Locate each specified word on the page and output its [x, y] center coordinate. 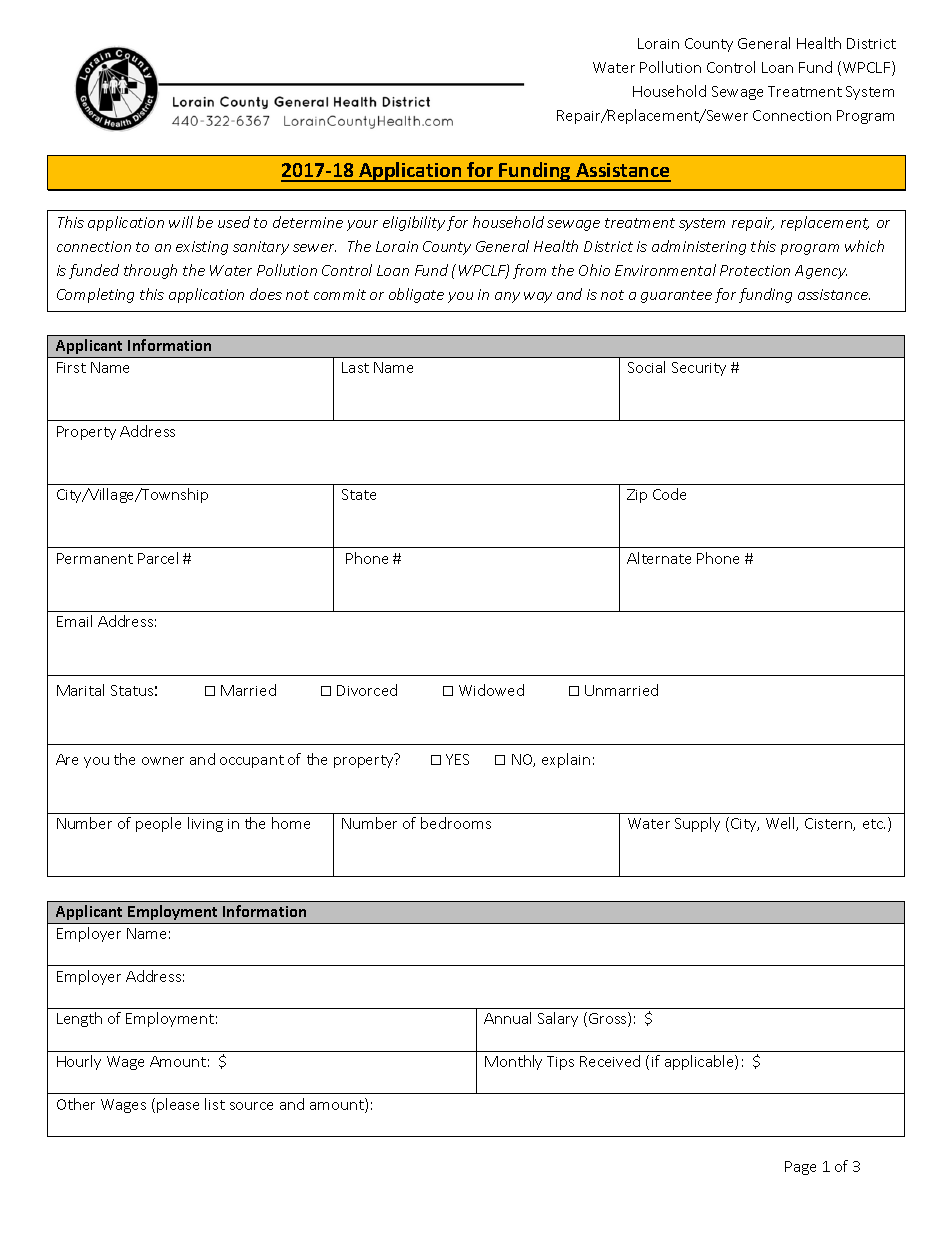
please [178, 1105]
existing [202, 248]
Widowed [491, 690]
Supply [697, 824]
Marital [80, 690]
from [529, 271]
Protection [755, 270]
